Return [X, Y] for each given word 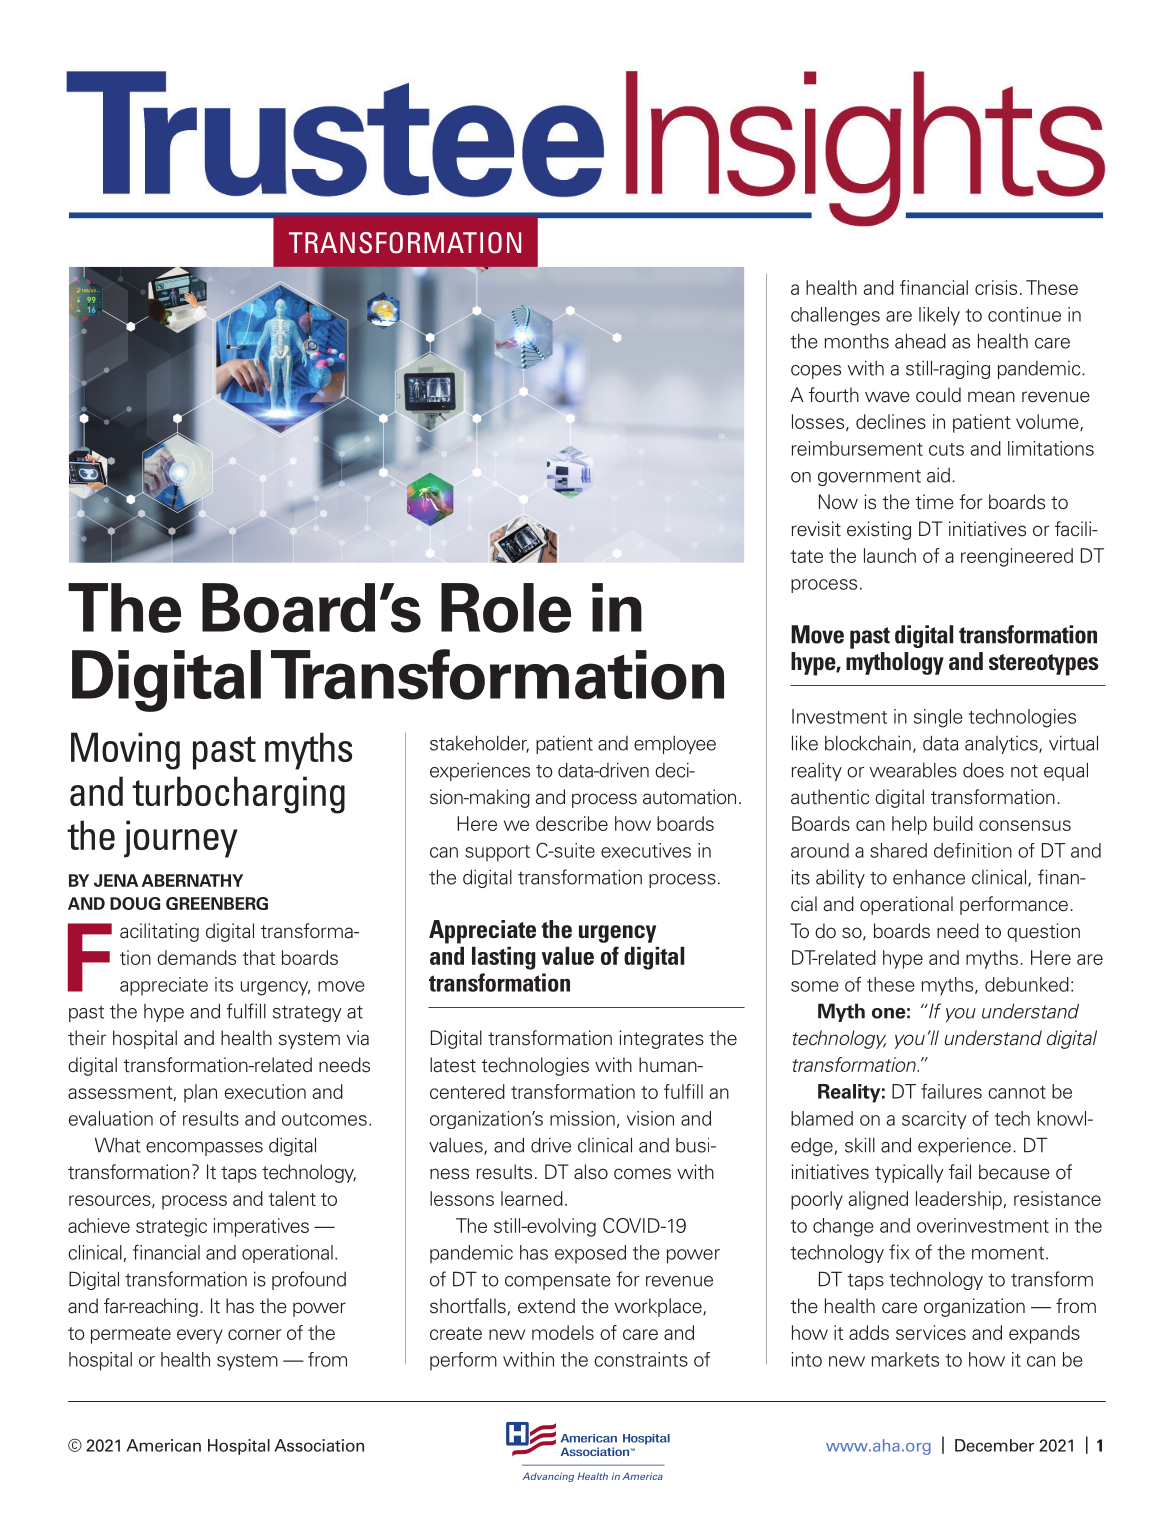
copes [816, 372]
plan [200, 1093]
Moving [125, 751]
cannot [1017, 1092]
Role [506, 608]
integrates [662, 1039]
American [163, 1445]
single [938, 718]
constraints [641, 1359]
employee [675, 745]
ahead [920, 341]
